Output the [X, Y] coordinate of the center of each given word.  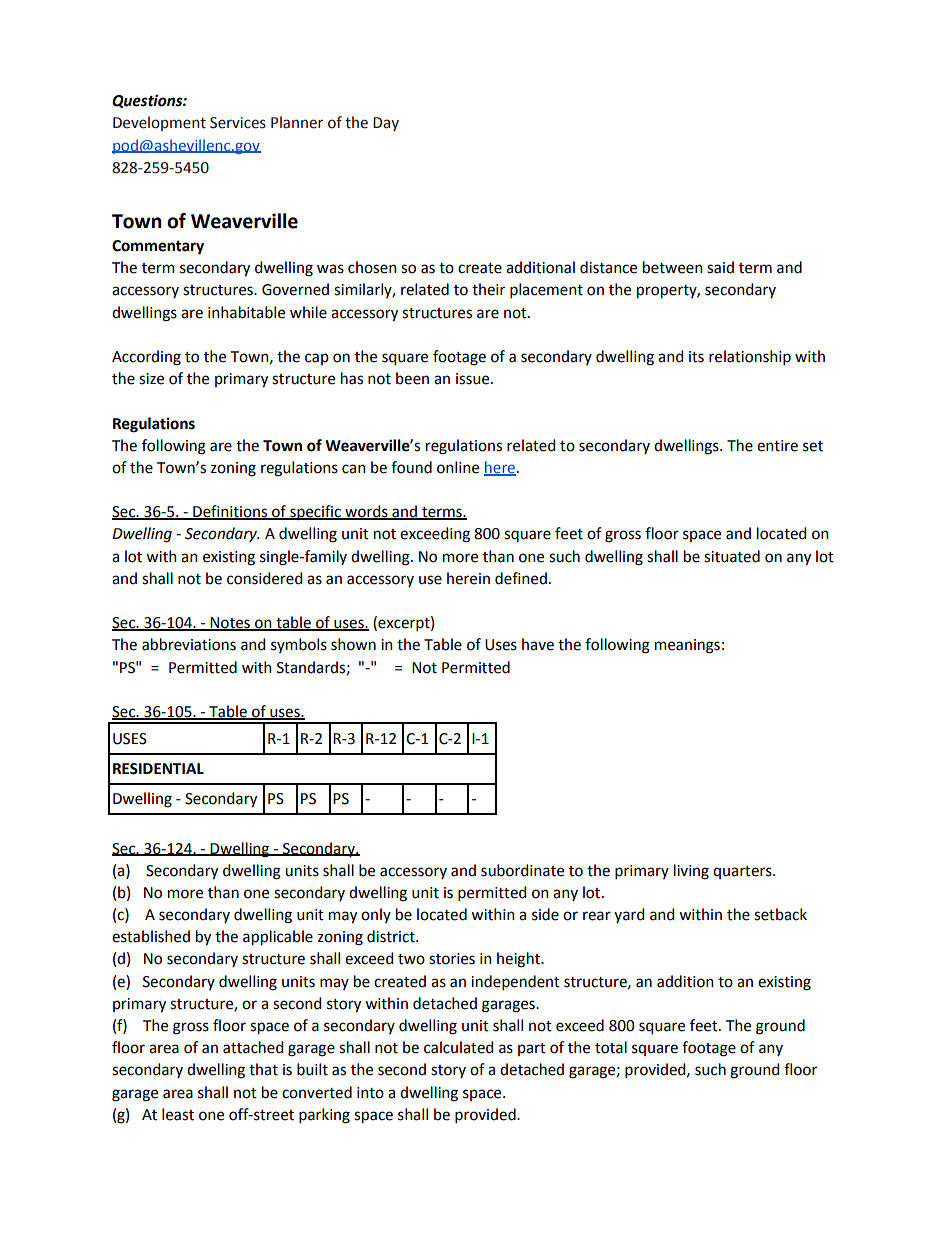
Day [386, 124]
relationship [750, 357]
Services [238, 123]
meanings [687, 646]
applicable [278, 937]
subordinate [522, 870]
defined [521, 578]
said [720, 267]
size [151, 379]
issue [474, 379]
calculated [458, 1047]
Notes [230, 624]
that [263, 1069]
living [691, 872]
